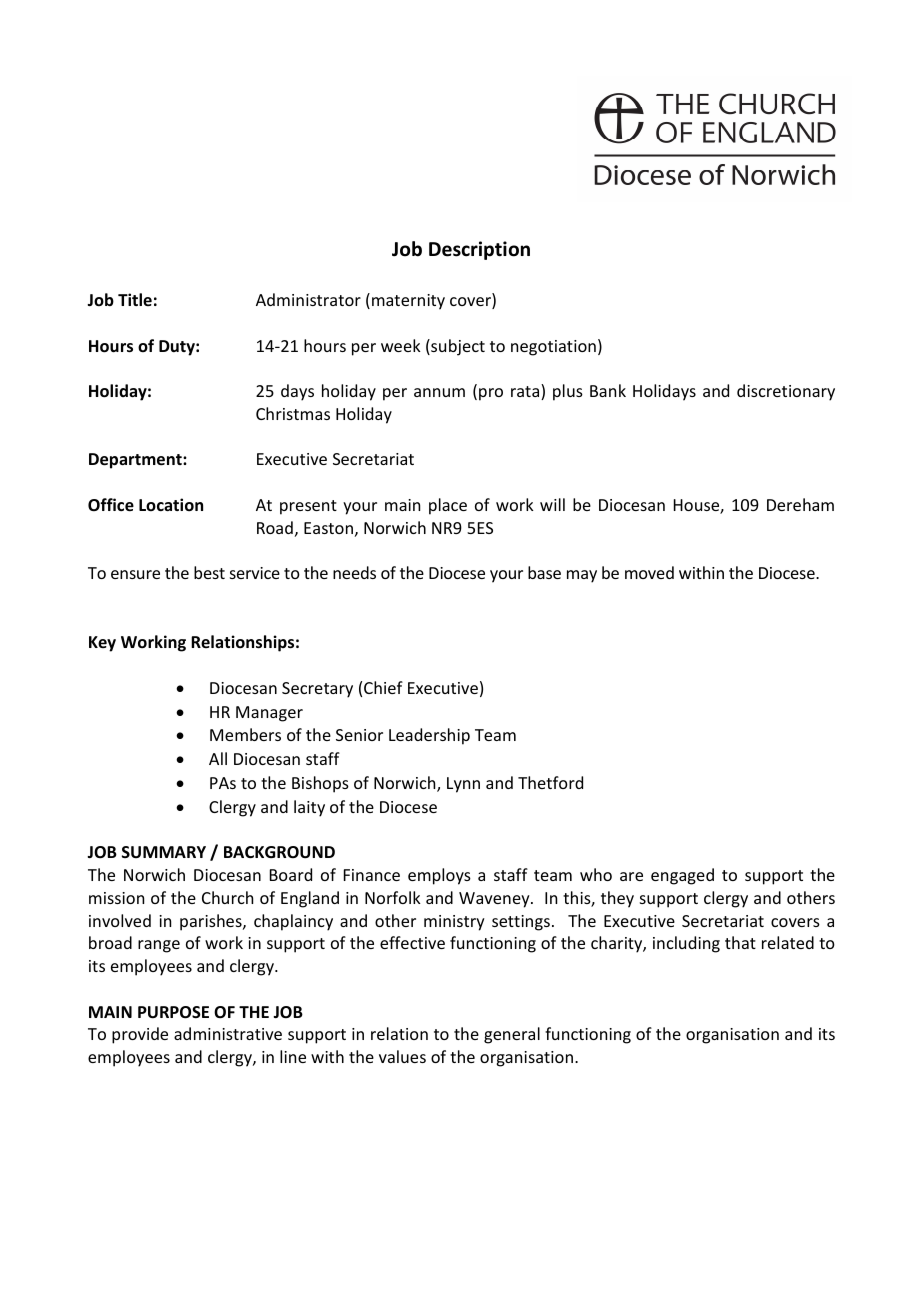  I want to click on values, so click(402, 1056).
